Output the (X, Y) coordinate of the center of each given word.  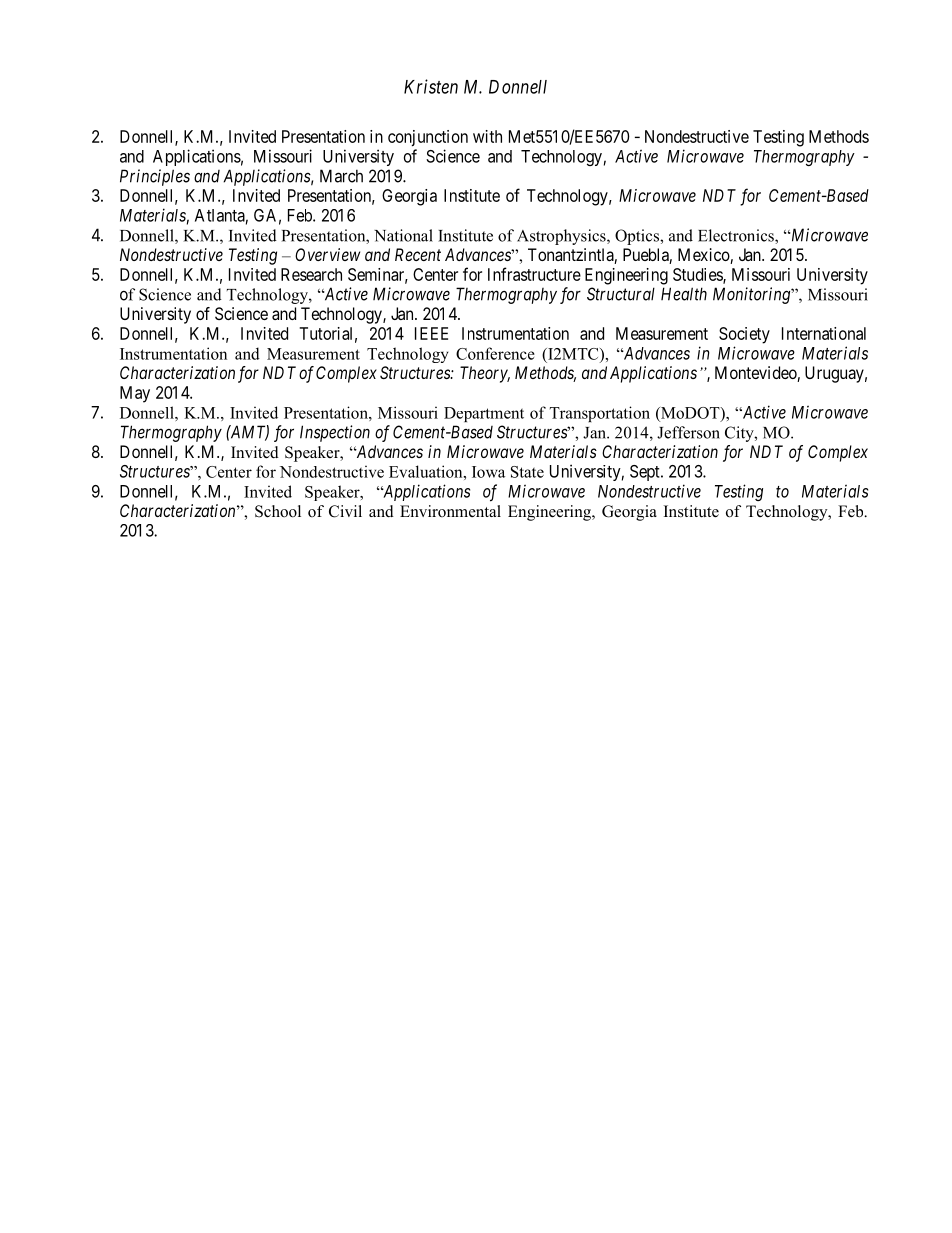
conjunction (428, 138)
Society (744, 335)
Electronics (737, 236)
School (278, 511)
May (135, 394)
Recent (418, 254)
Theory (485, 374)
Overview (327, 254)
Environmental (450, 511)
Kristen (431, 86)
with (487, 136)
